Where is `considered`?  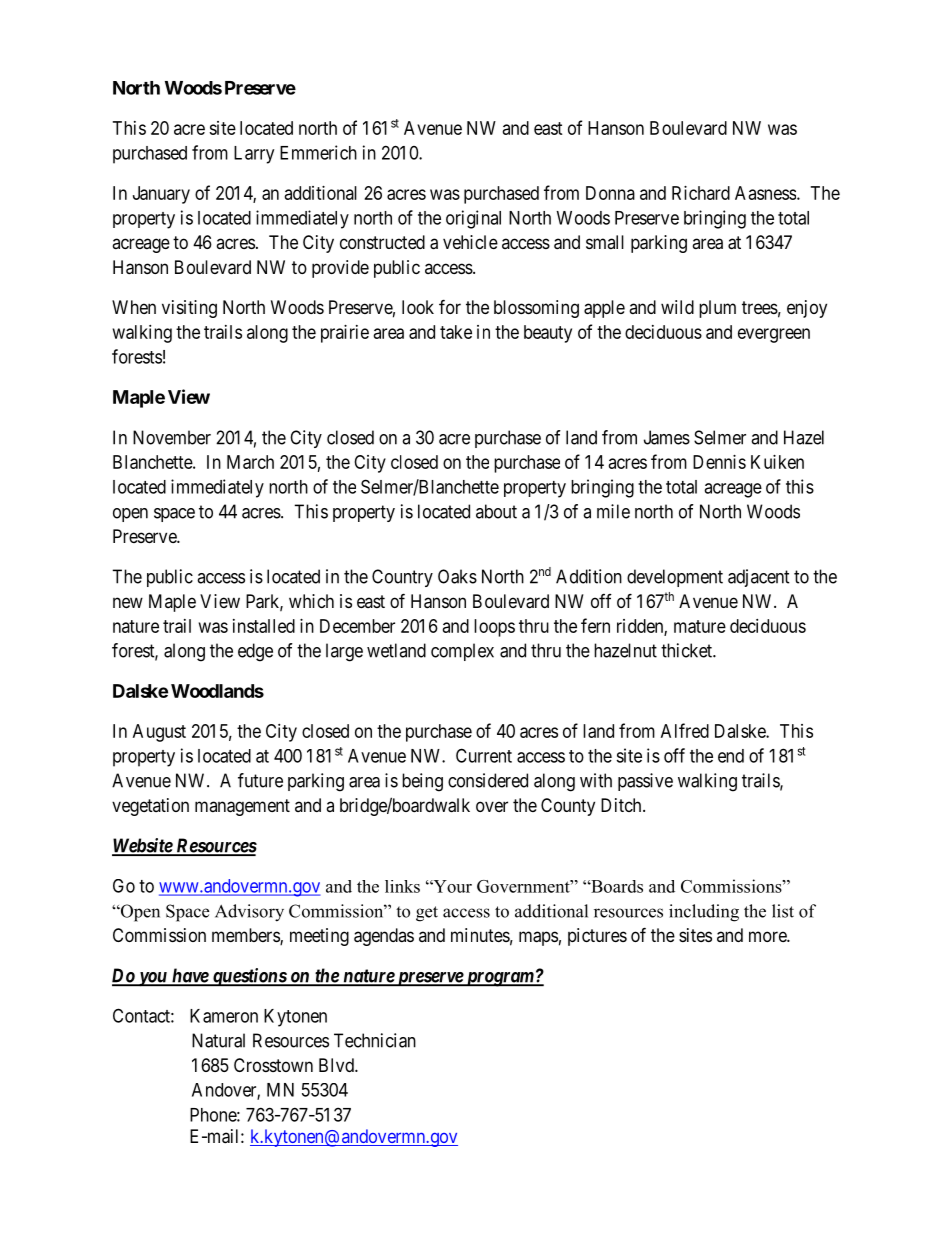 considered is located at coordinates (488, 780).
